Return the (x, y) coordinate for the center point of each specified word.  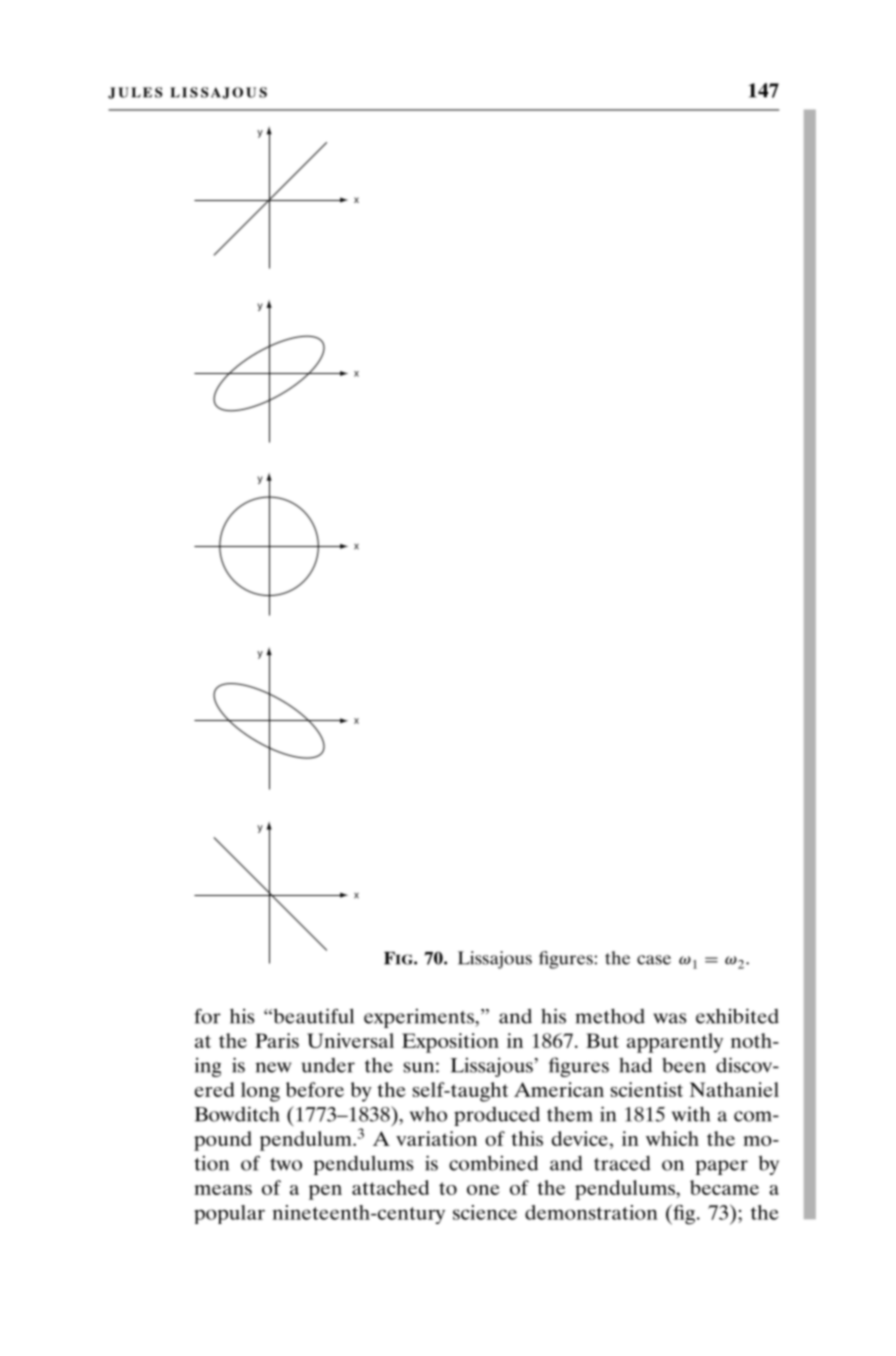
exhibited (737, 1016)
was (669, 1018)
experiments (420, 1018)
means (223, 1190)
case (654, 960)
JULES (135, 93)
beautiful (312, 1016)
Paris (277, 1040)
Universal (350, 1040)
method (610, 1016)
